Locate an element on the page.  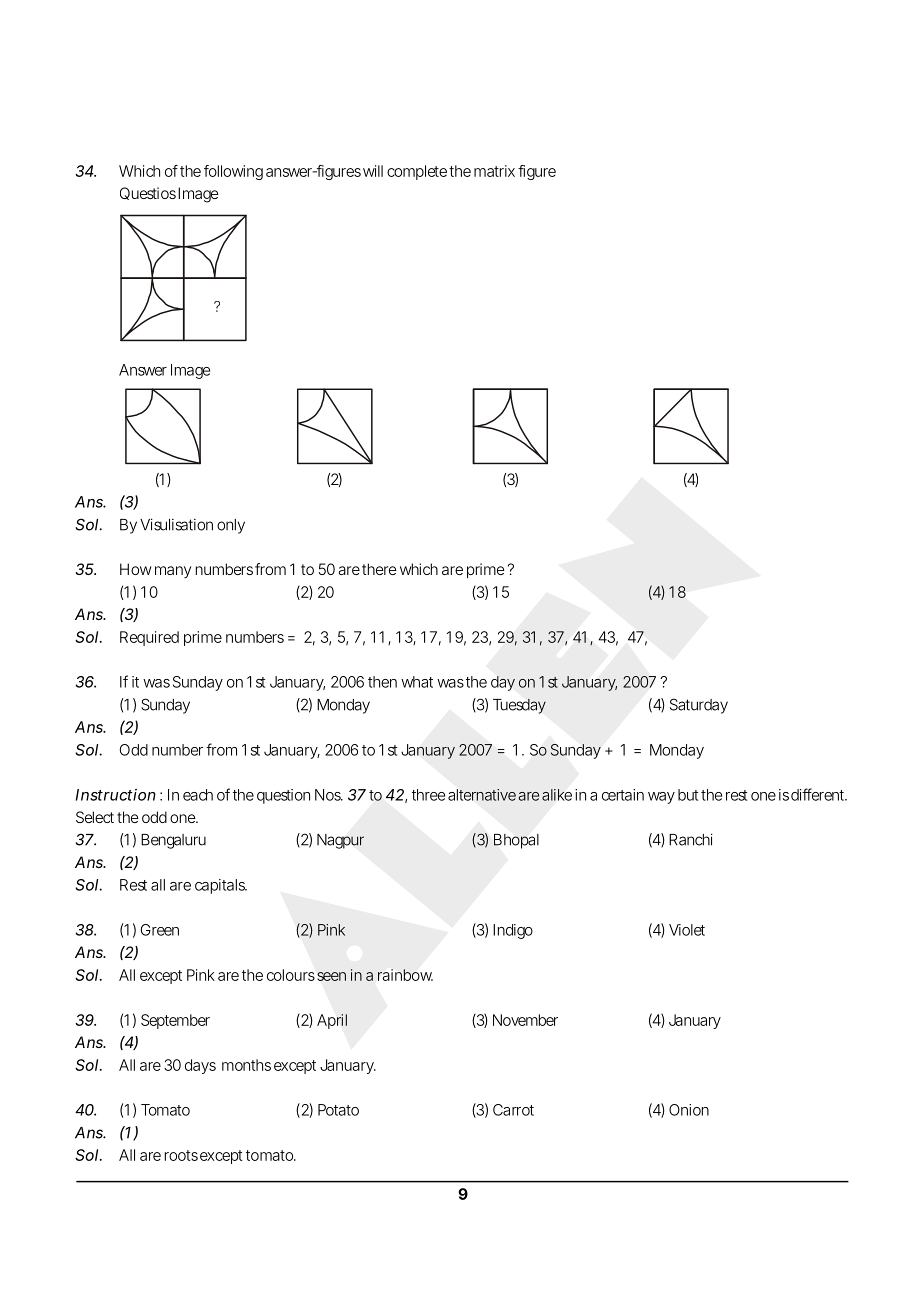
complete is located at coordinates (418, 172).
